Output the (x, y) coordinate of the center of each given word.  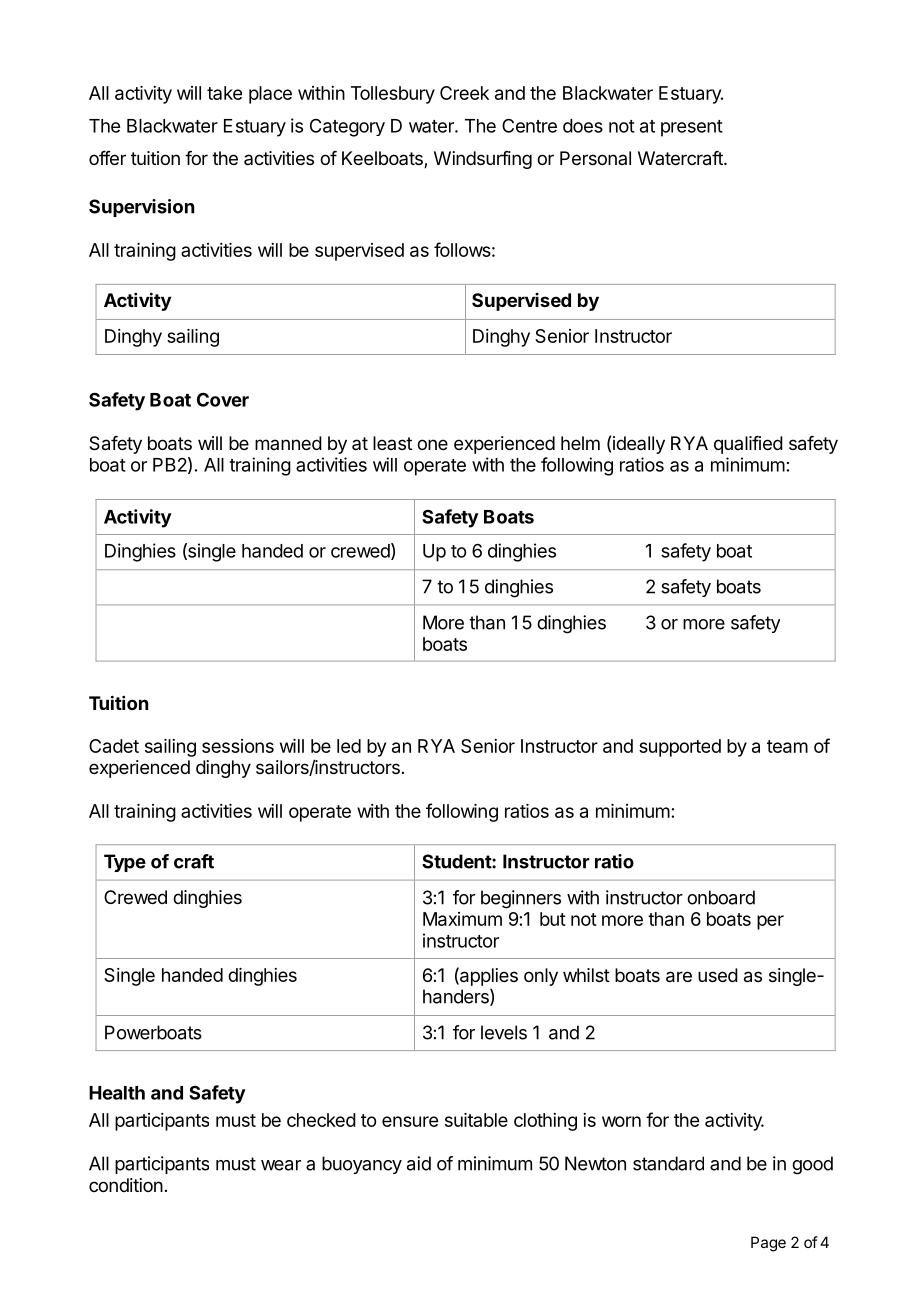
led (349, 746)
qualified (748, 445)
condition (126, 1185)
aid (419, 1163)
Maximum (462, 919)
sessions (238, 746)
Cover (223, 399)
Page (768, 1244)
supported (680, 748)
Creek (464, 93)
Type (125, 863)
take (224, 93)
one (432, 444)
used (718, 975)
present (692, 128)
